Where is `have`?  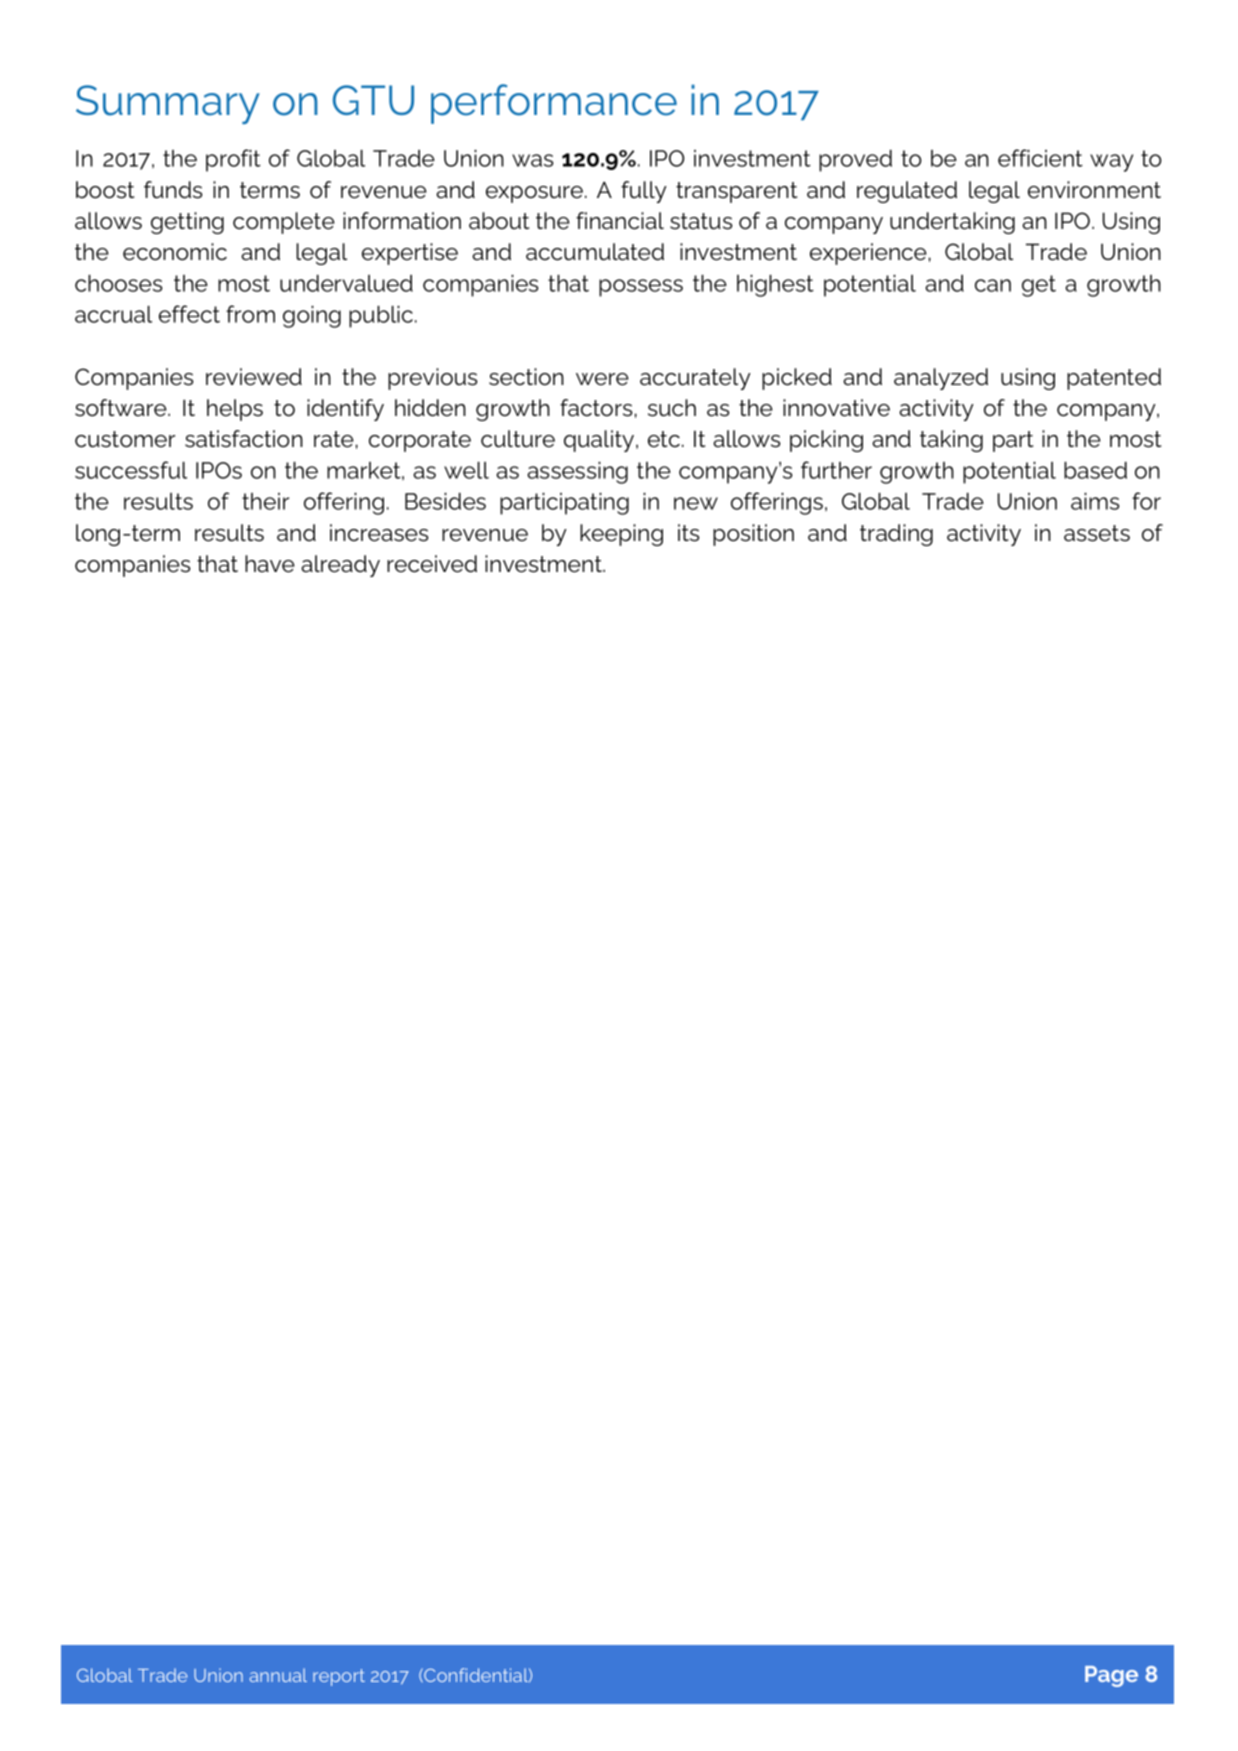
have is located at coordinates (270, 564).
